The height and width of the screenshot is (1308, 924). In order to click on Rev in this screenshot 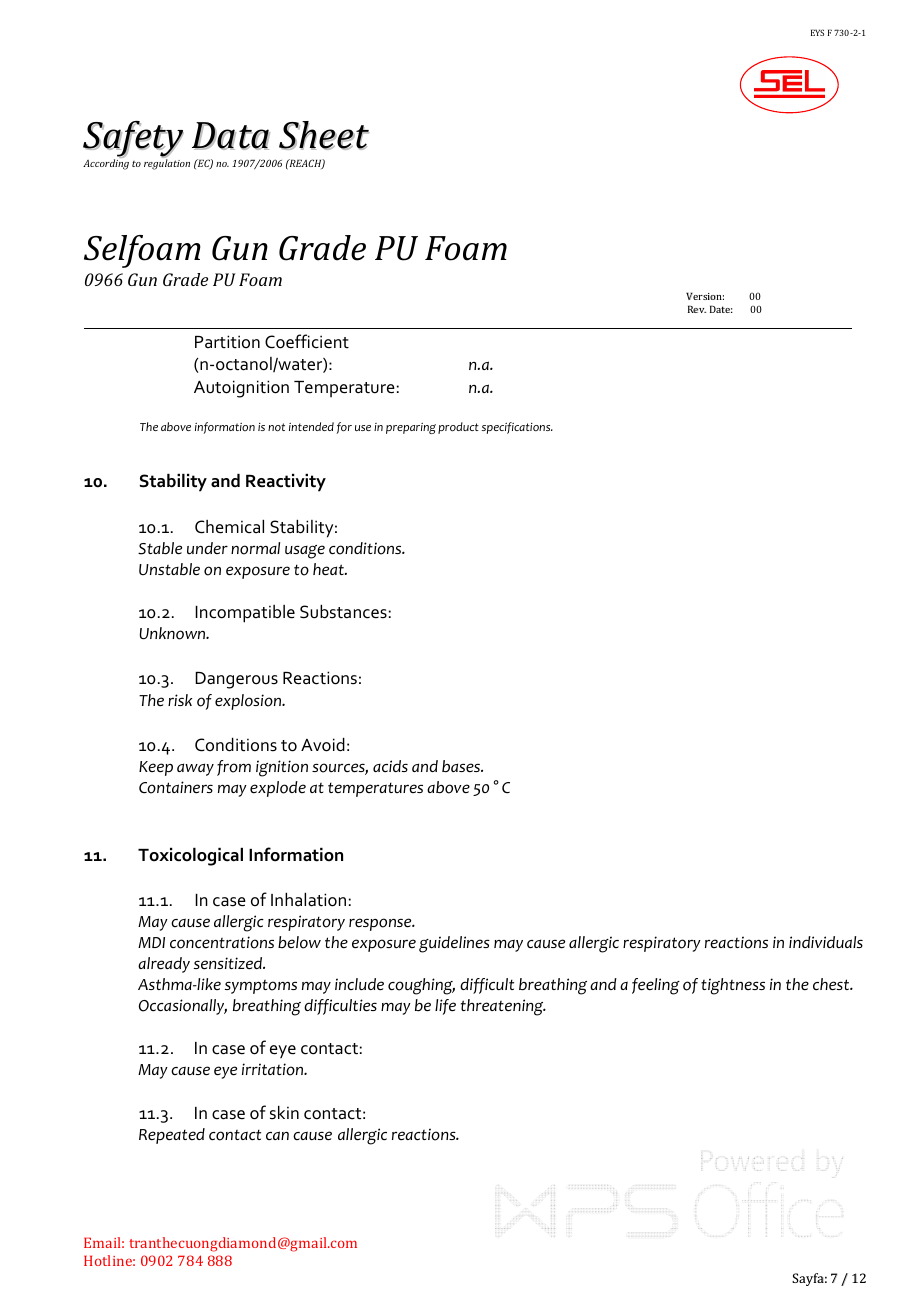, I will do `click(697, 309)`.
